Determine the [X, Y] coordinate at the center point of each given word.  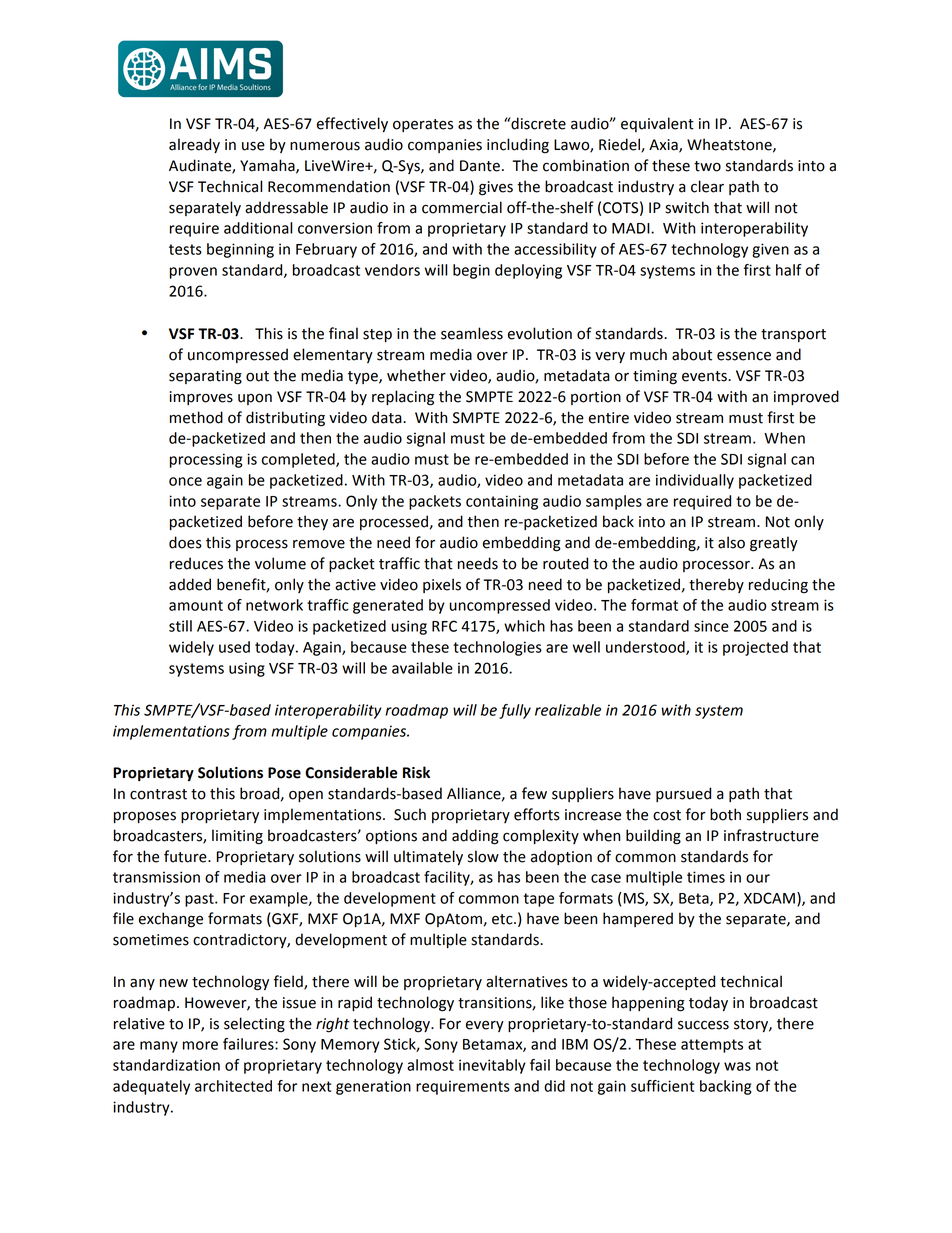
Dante [480, 166]
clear [707, 186]
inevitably [492, 1066]
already [194, 145]
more [200, 1045]
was [737, 1066]
